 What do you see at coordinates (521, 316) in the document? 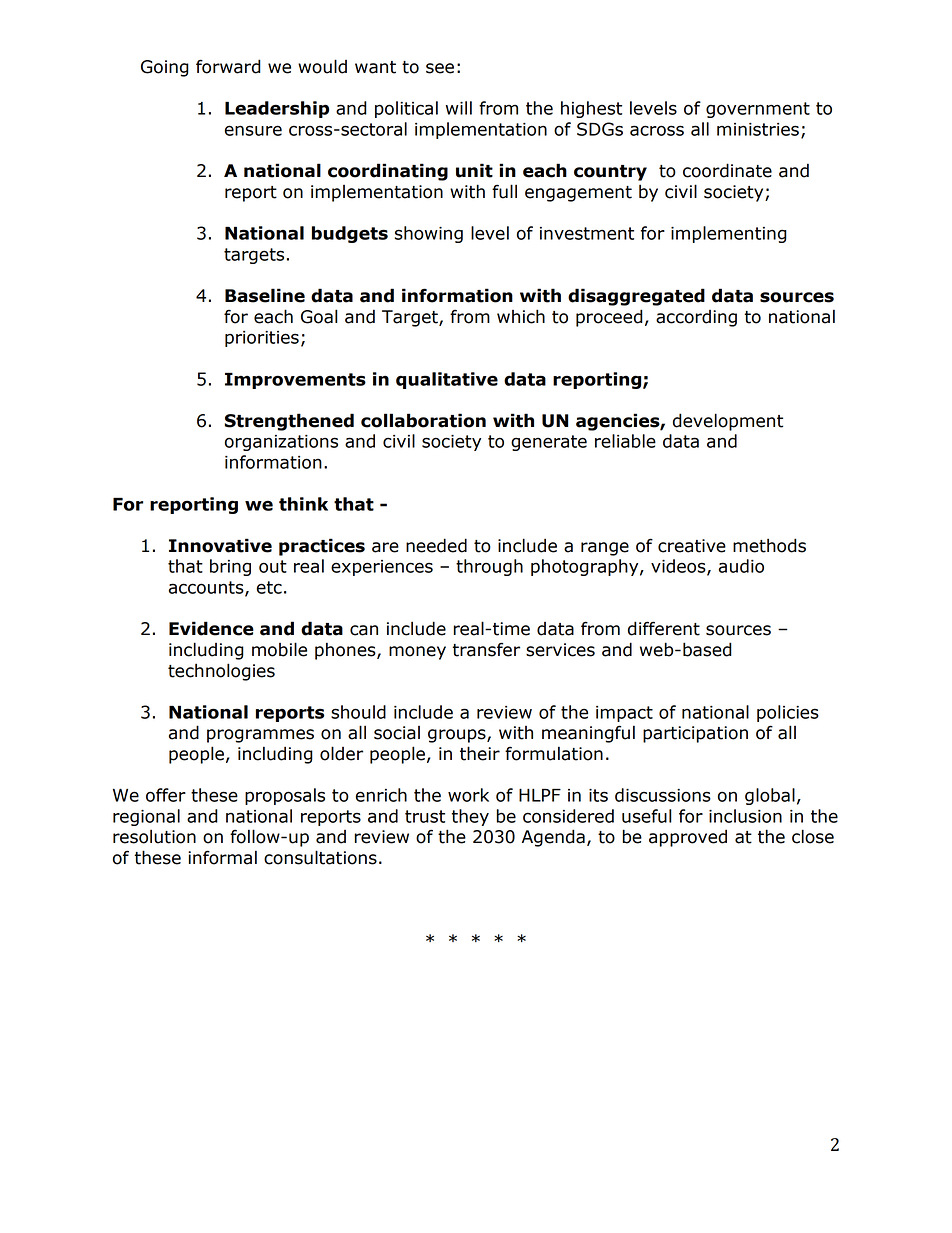
I see `which` at bounding box center [521, 316].
